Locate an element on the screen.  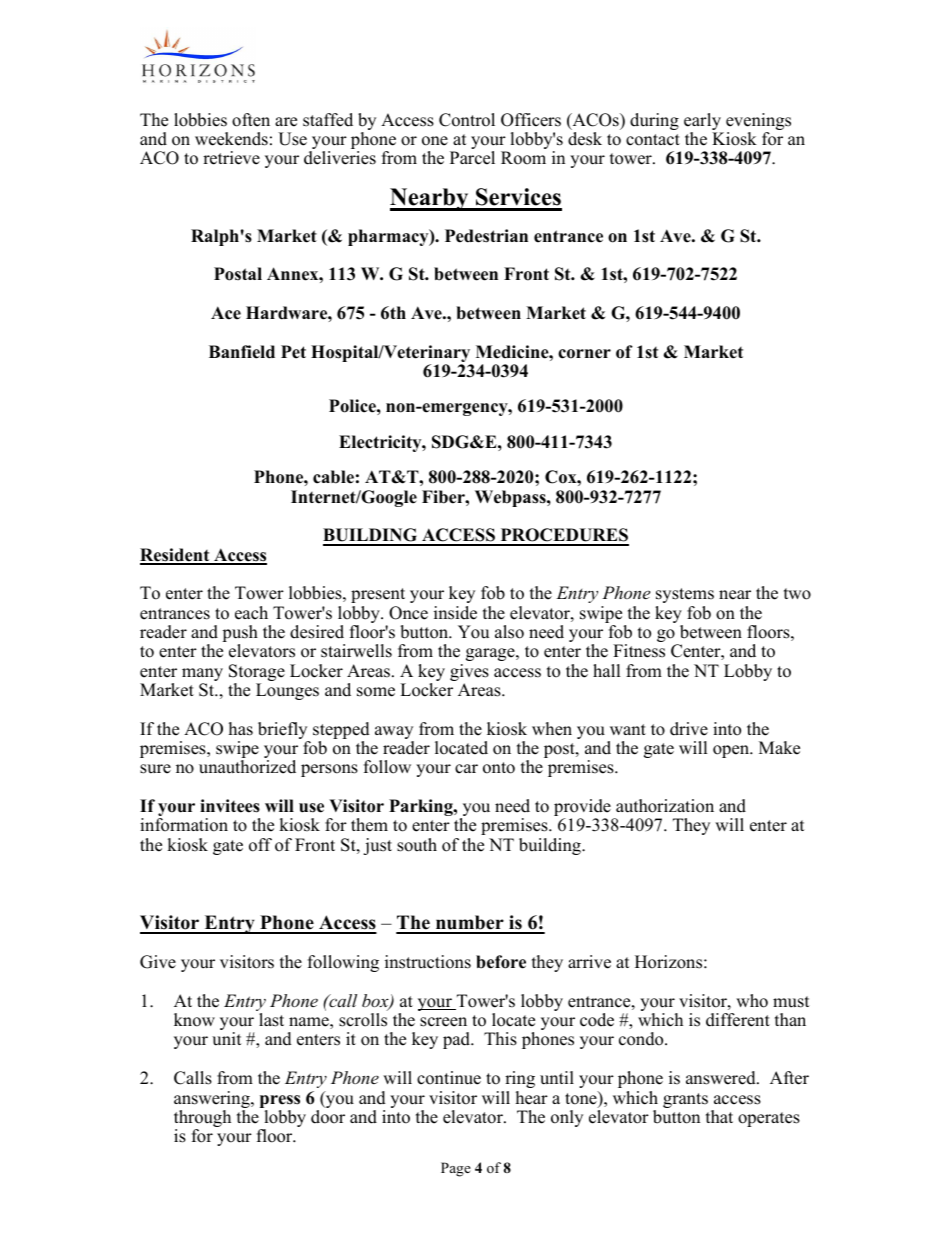
Banfield is located at coordinates (242, 352).
